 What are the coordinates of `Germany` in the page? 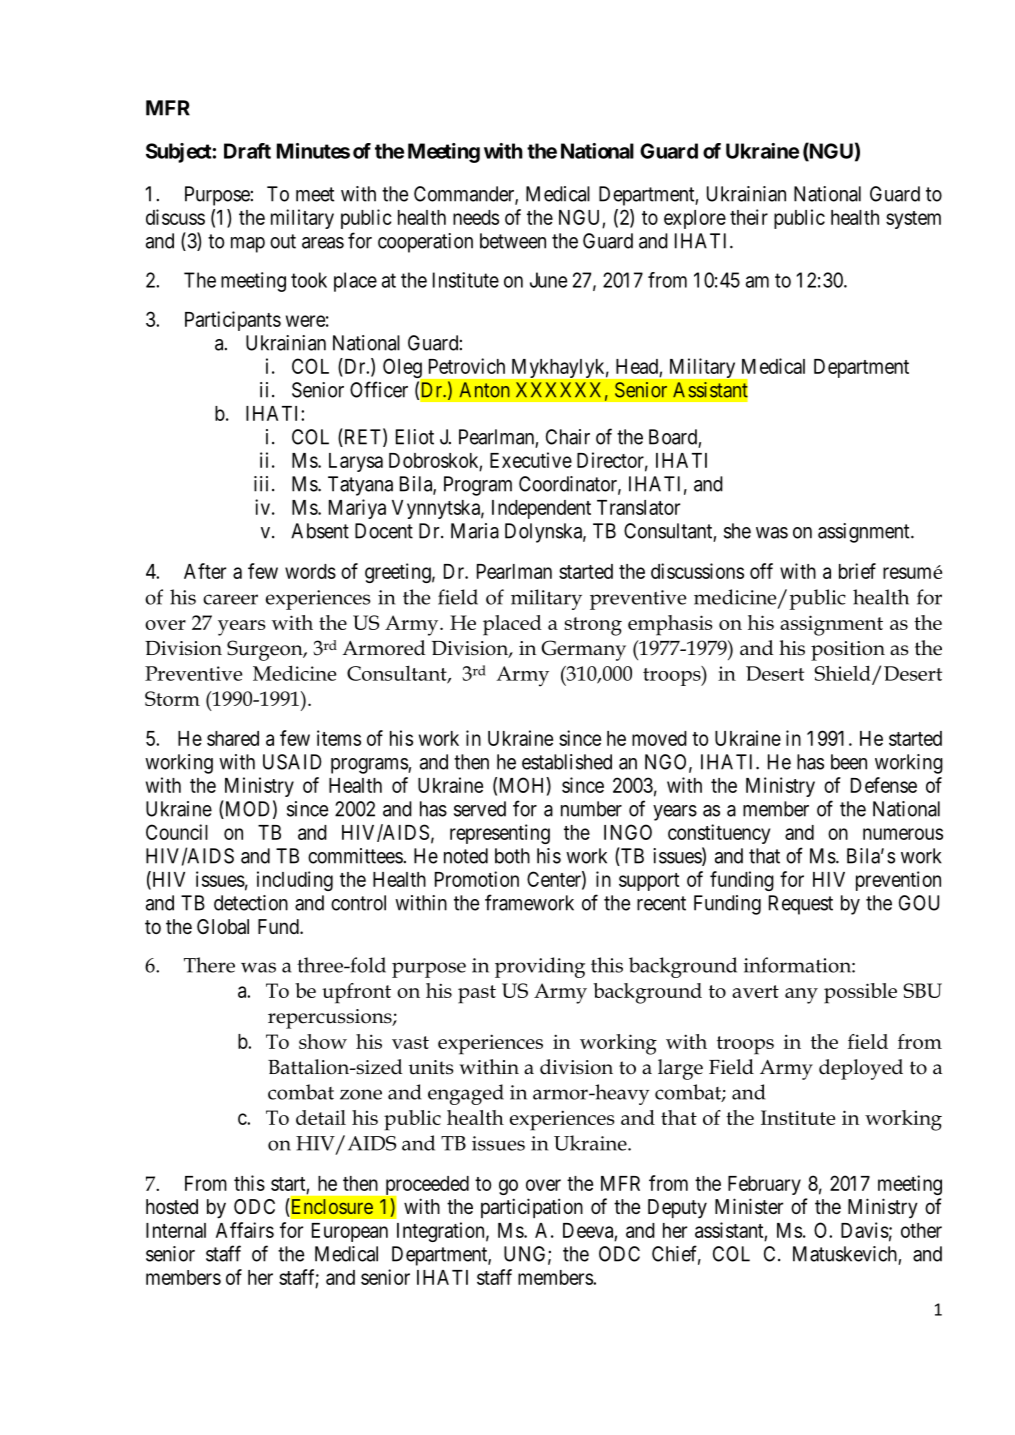 It's located at (583, 650).
